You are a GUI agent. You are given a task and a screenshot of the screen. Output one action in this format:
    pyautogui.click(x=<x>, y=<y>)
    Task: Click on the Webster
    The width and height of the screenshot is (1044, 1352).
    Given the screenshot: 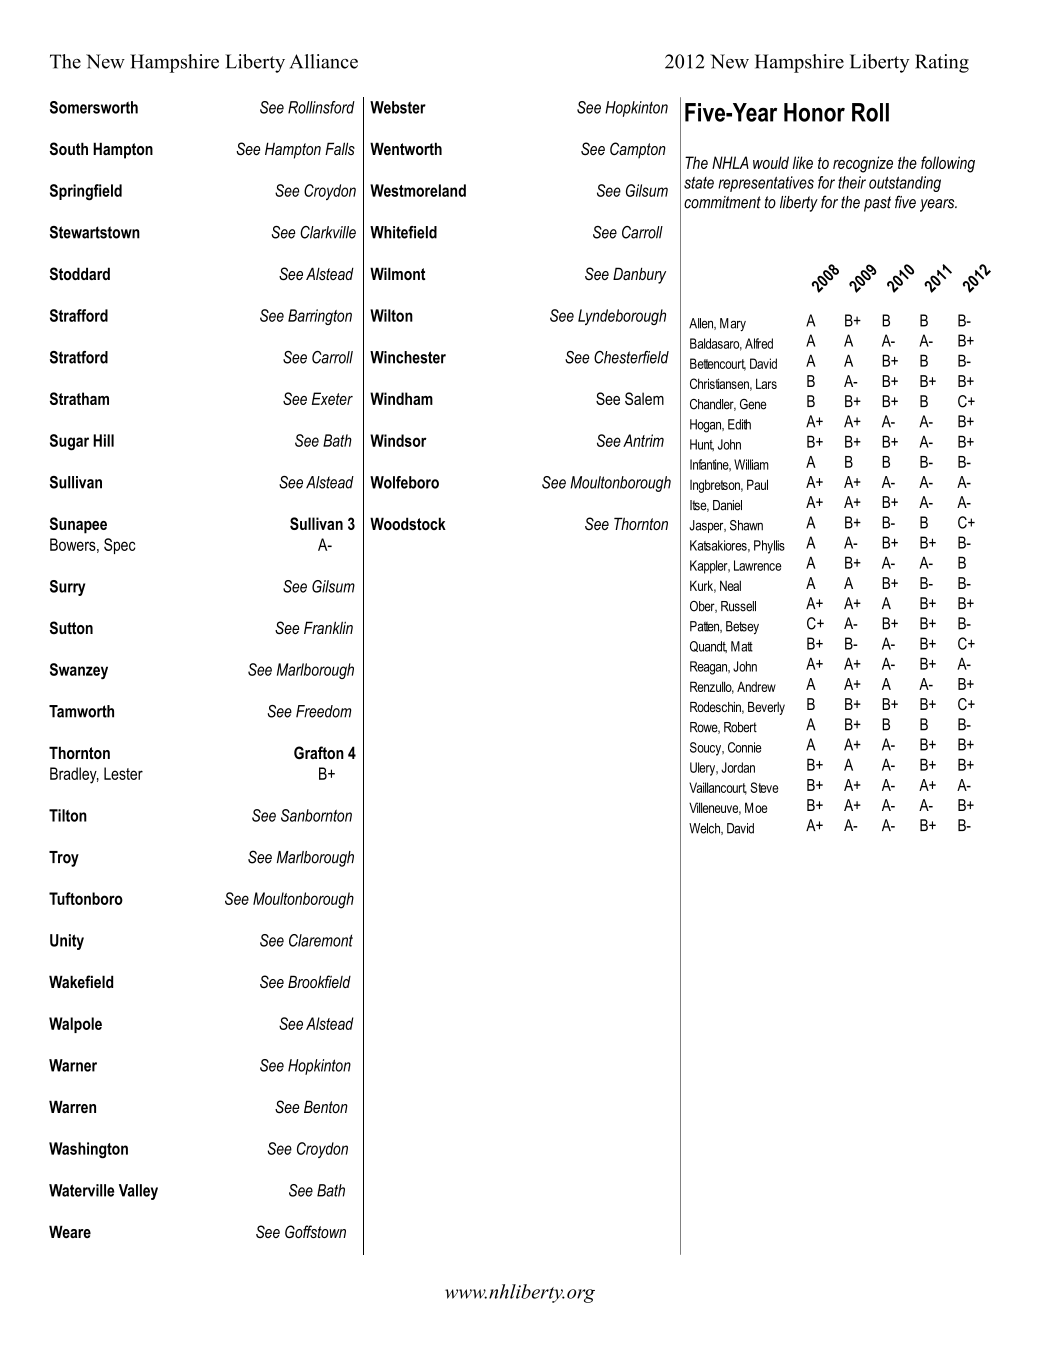 What is the action you would take?
    pyautogui.click(x=398, y=107)
